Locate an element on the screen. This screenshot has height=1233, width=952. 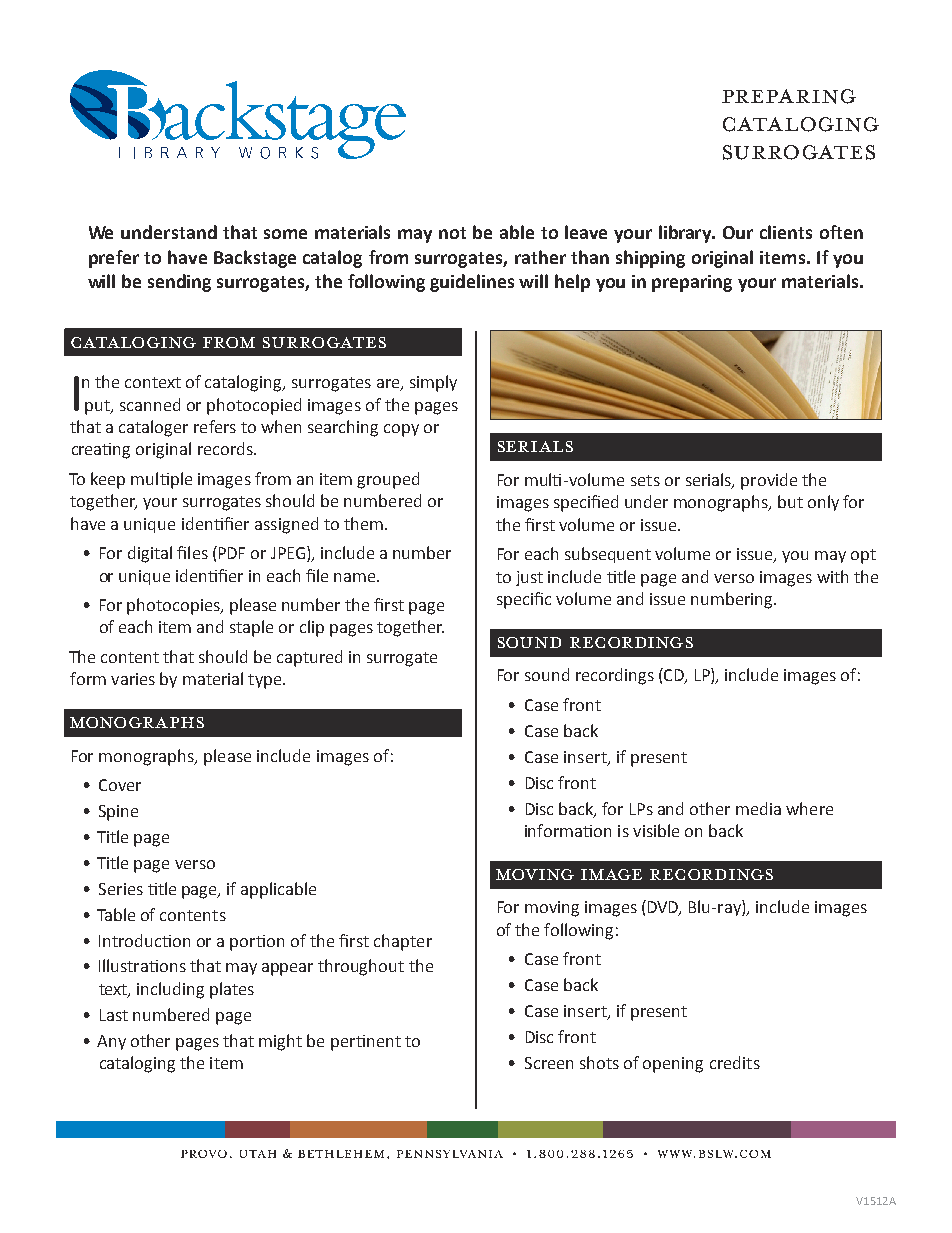
Any is located at coordinates (111, 1042).
